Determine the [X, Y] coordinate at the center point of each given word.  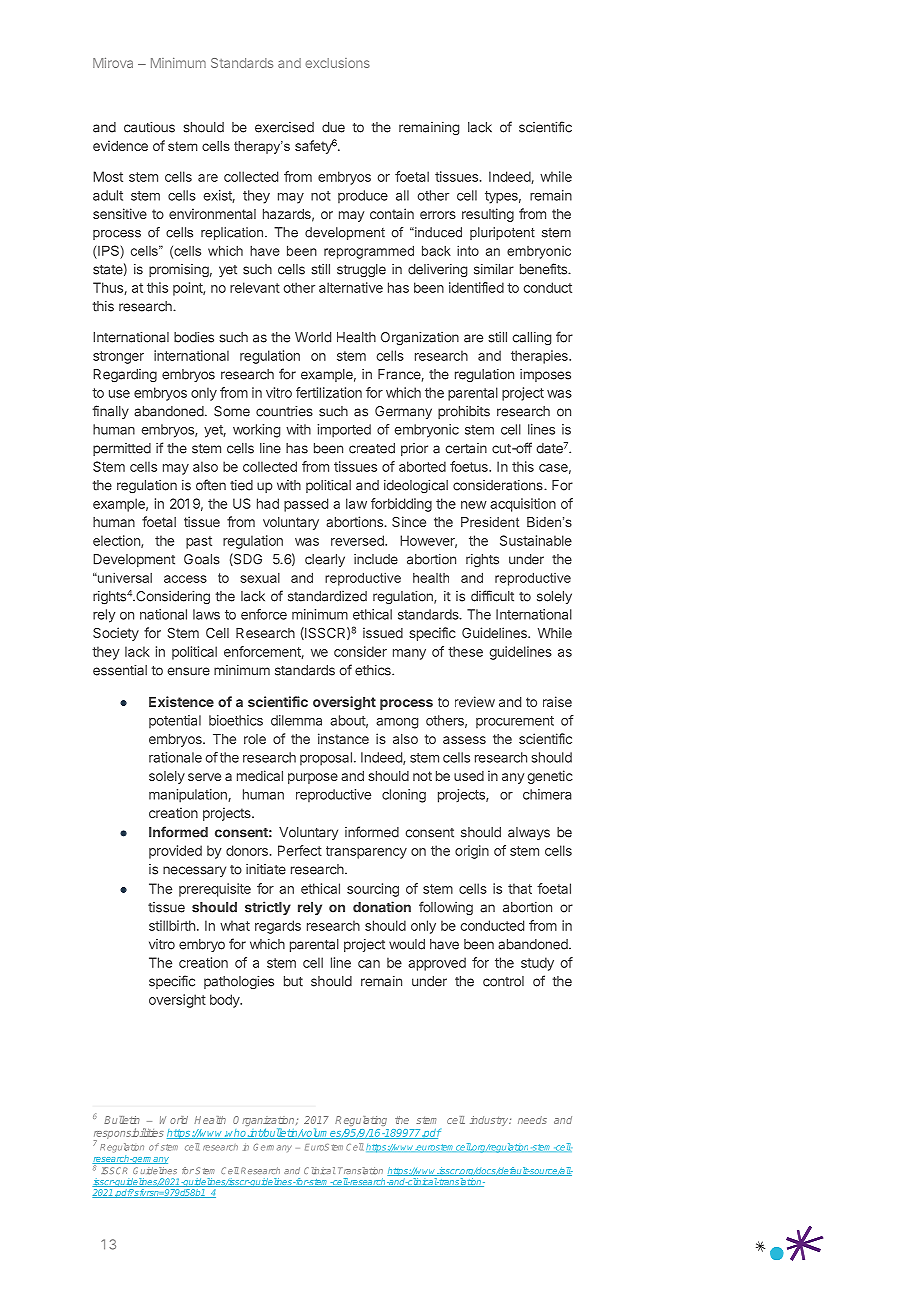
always [529, 833]
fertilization [329, 392]
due [333, 127]
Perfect [300, 850]
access [185, 579]
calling [531, 338]
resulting [488, 215]
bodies [194, 337]
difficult [492, 596]
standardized [327, 596]
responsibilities [129, 1135]
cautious [149, 127]
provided [175, 852]
